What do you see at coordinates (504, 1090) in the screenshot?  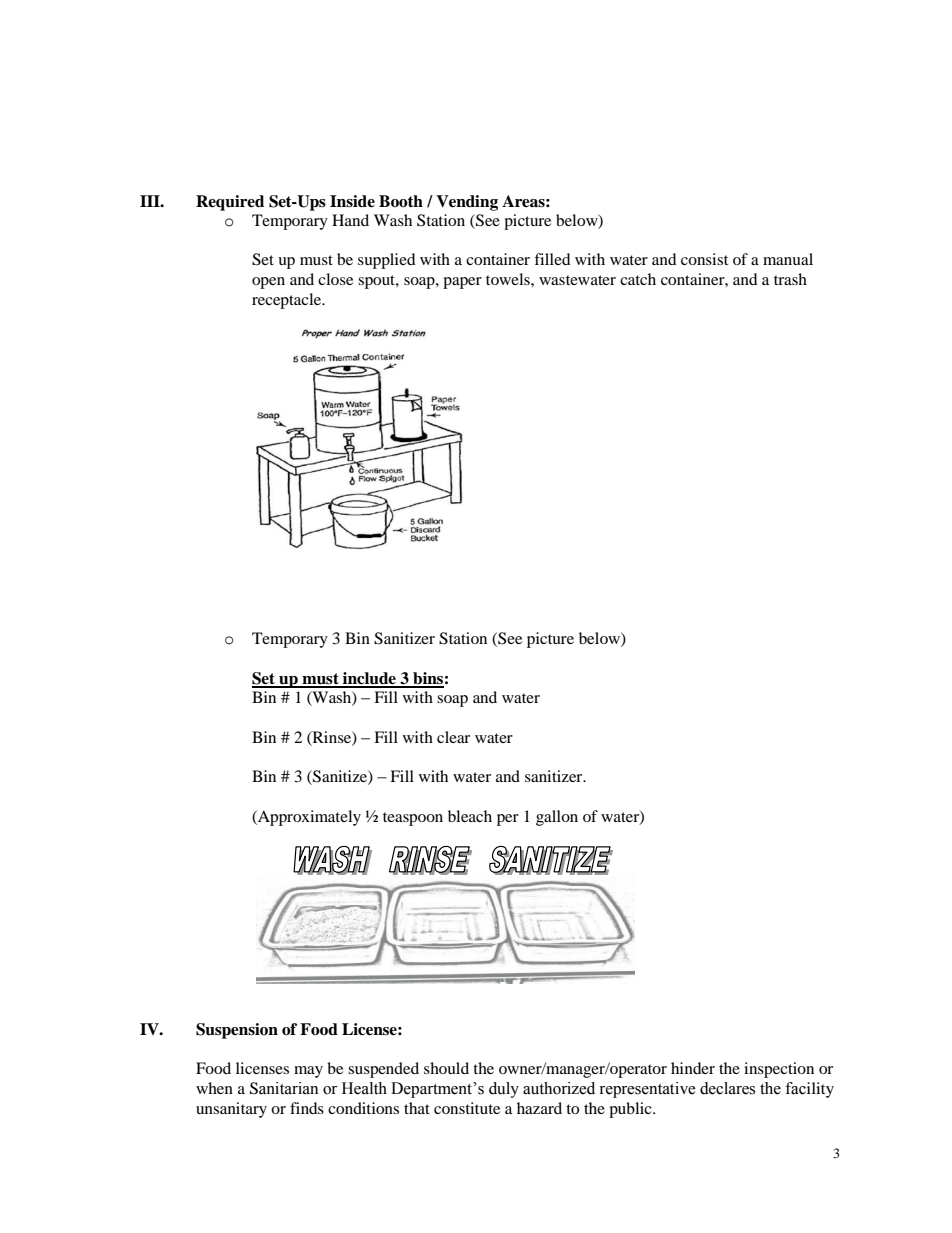 I see `duly` at bounding box center [504, 1090].
